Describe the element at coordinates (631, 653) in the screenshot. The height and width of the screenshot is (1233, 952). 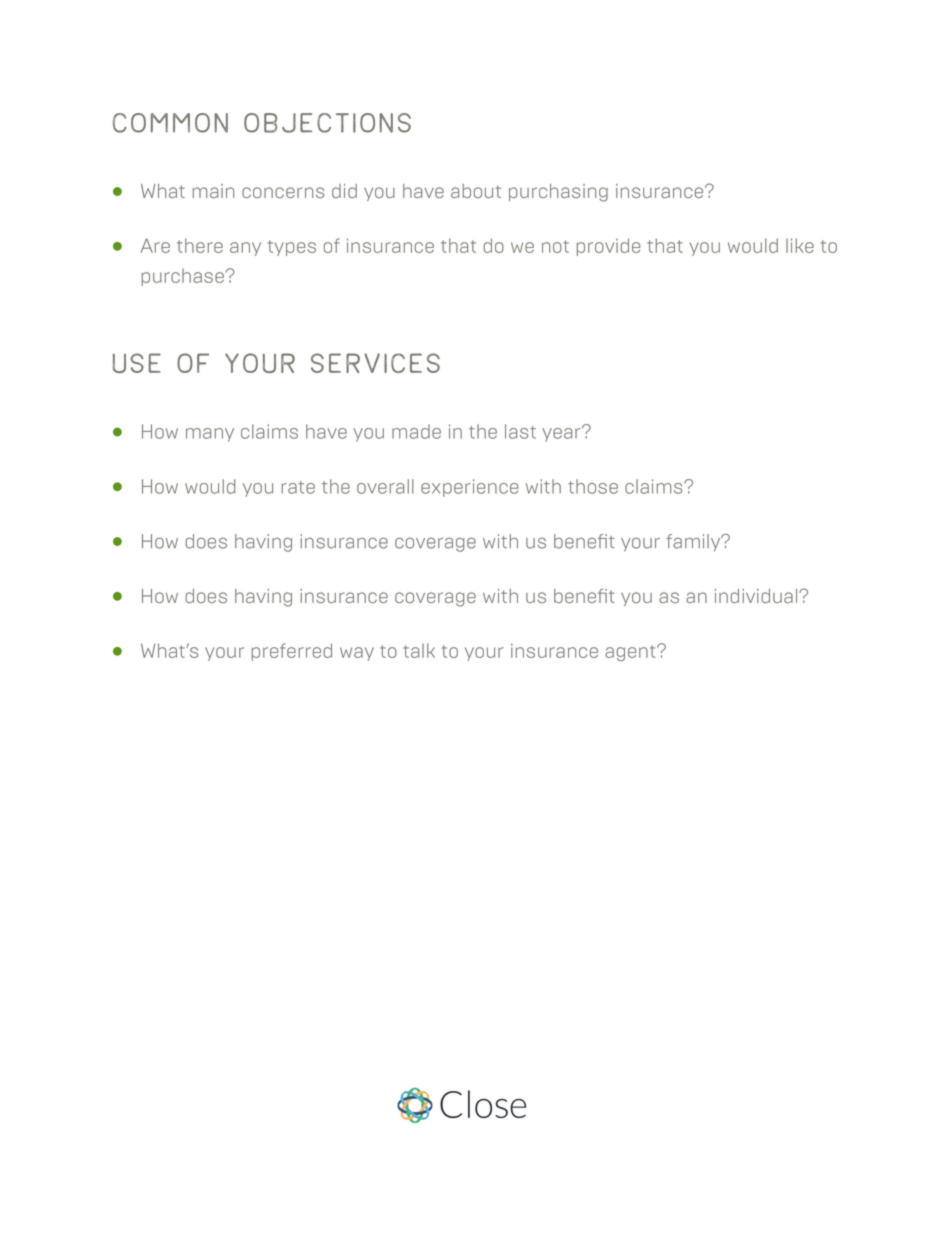
I see `agent` at that location.
